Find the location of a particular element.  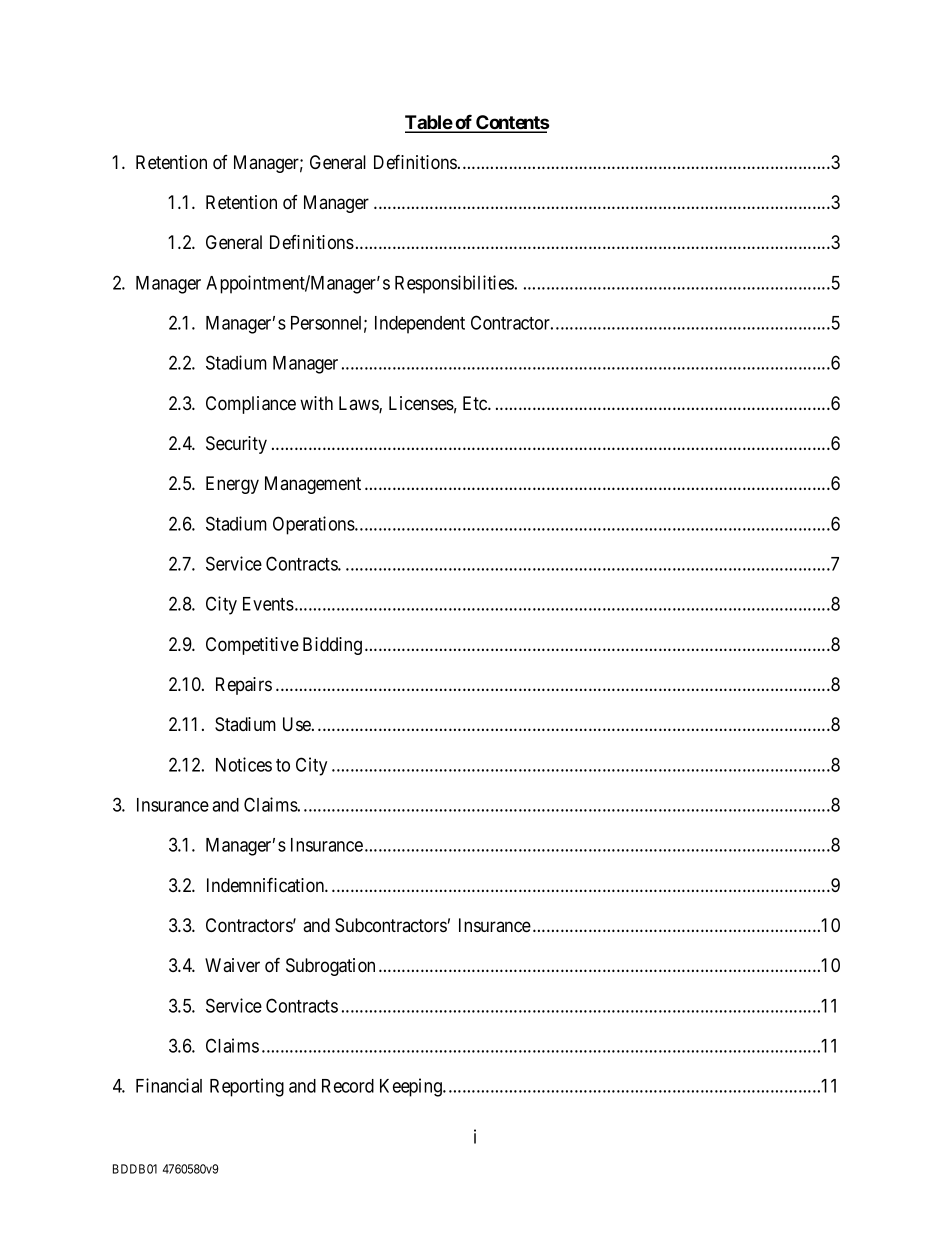

Financial is located at coordinates (169, 1085).
